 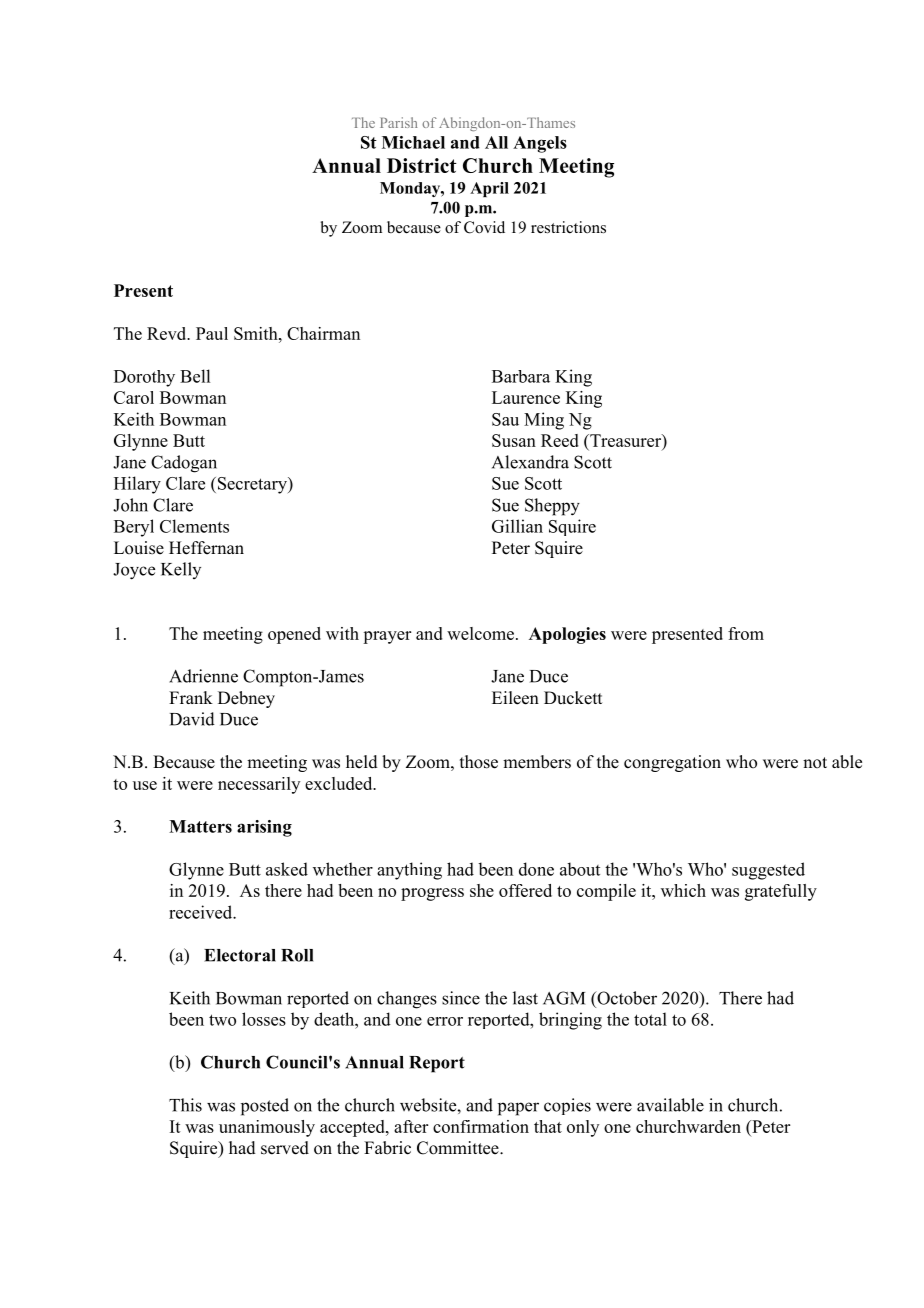 I want to click on those, so click(x=479, y=762).
